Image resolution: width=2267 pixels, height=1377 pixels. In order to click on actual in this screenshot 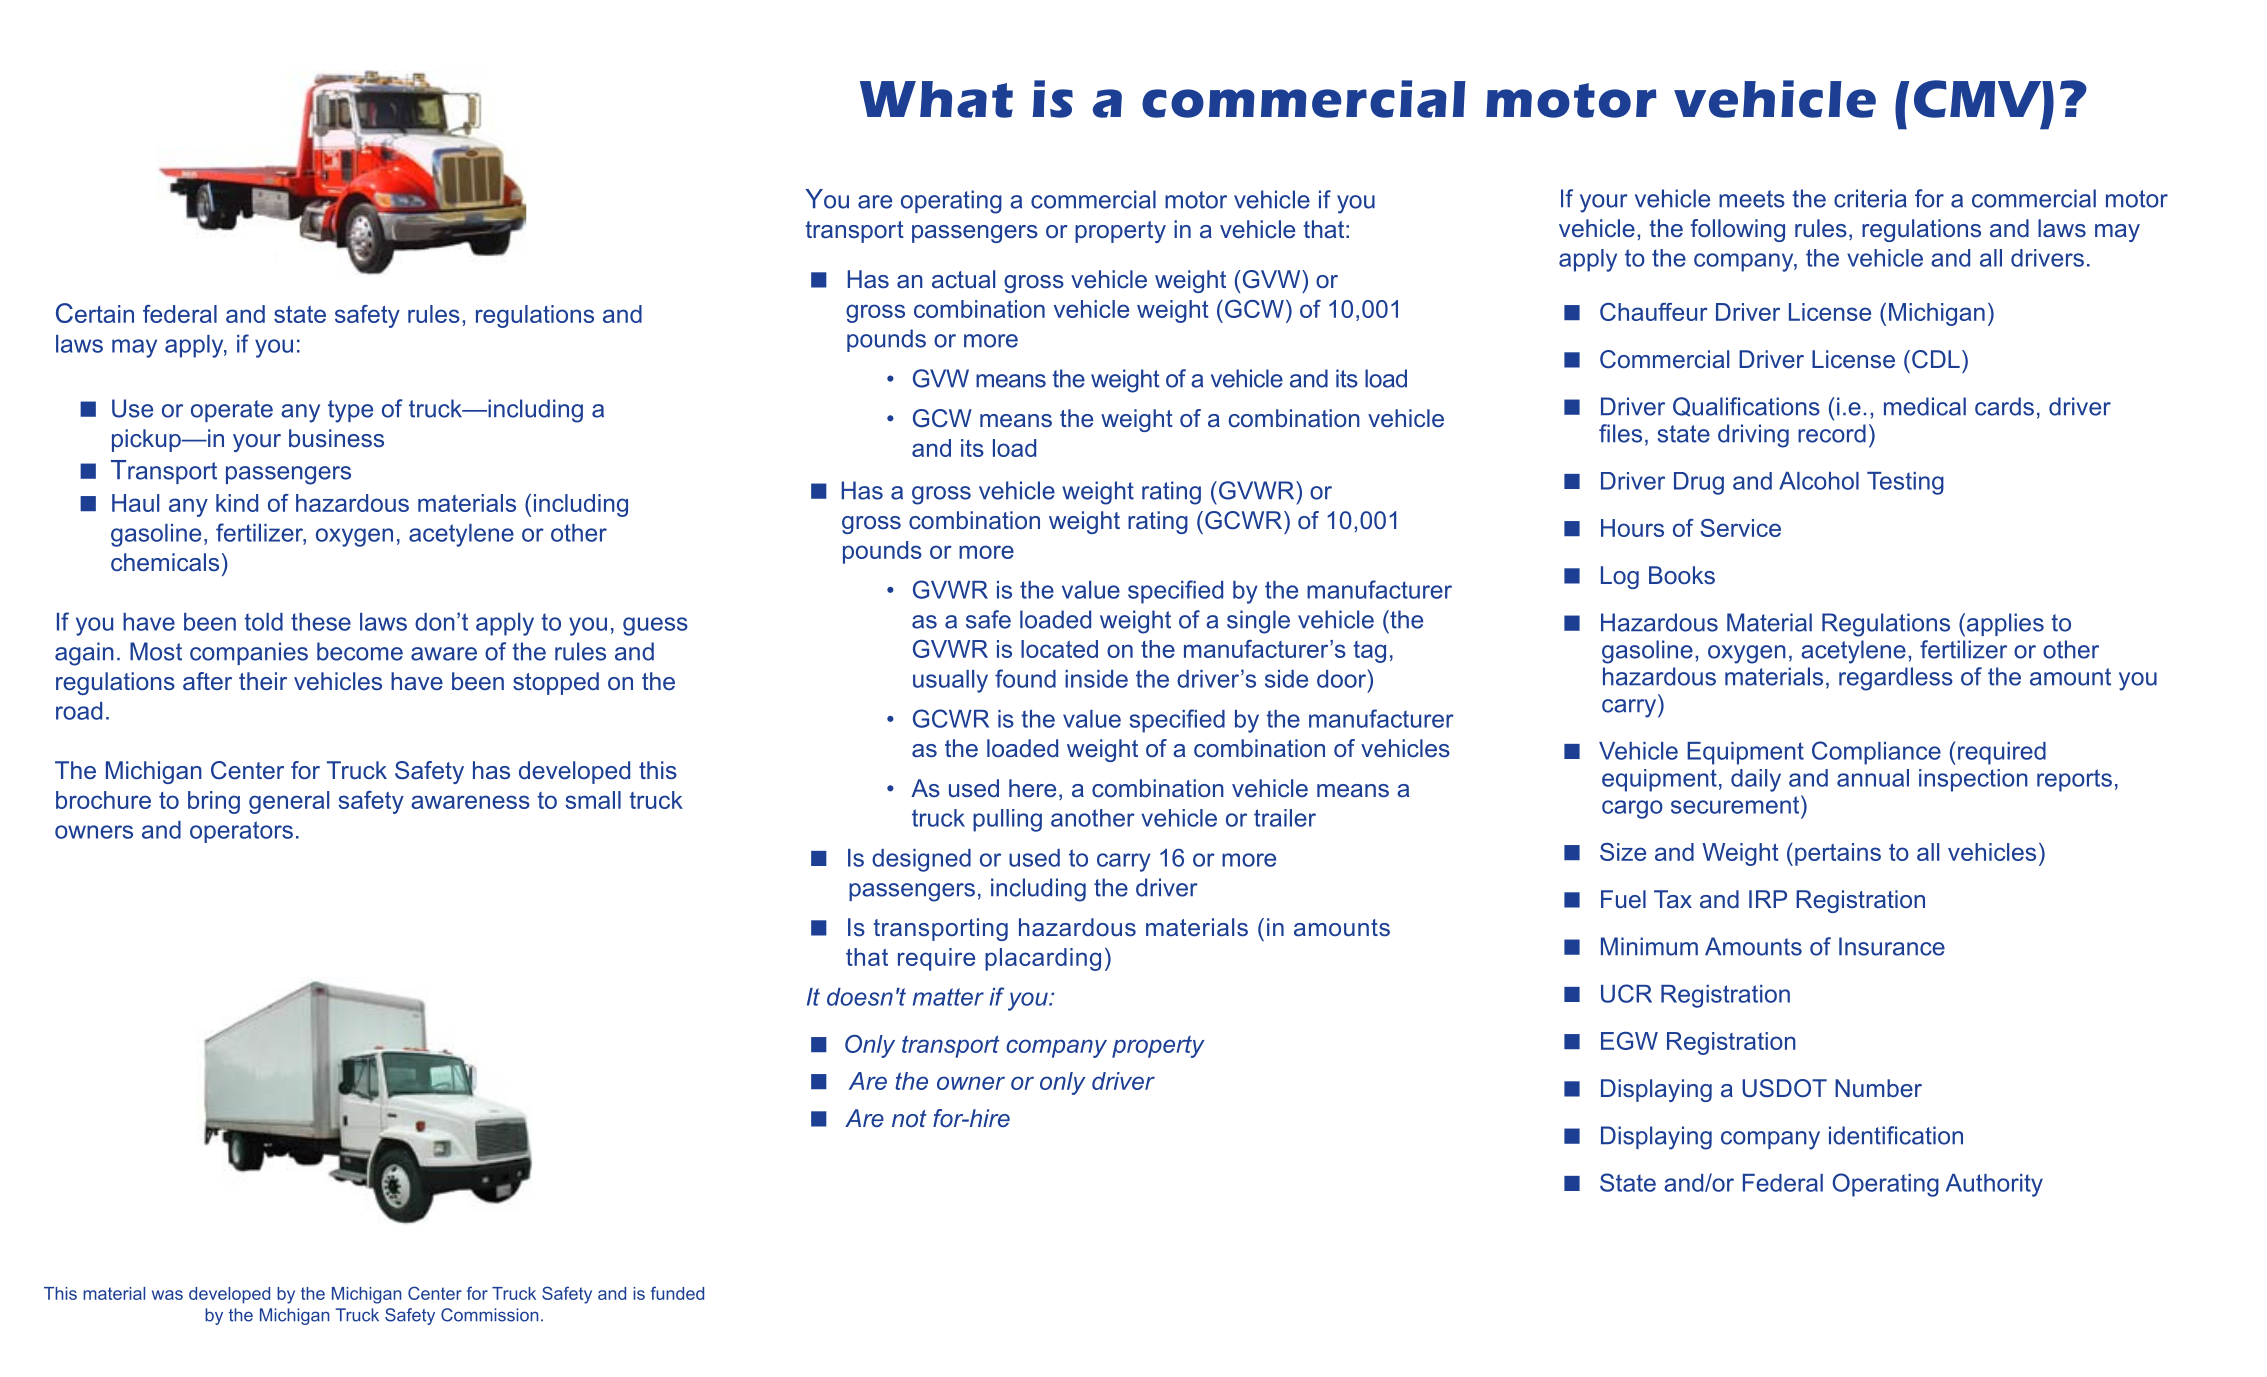, I will do `click(963, 279)`.
